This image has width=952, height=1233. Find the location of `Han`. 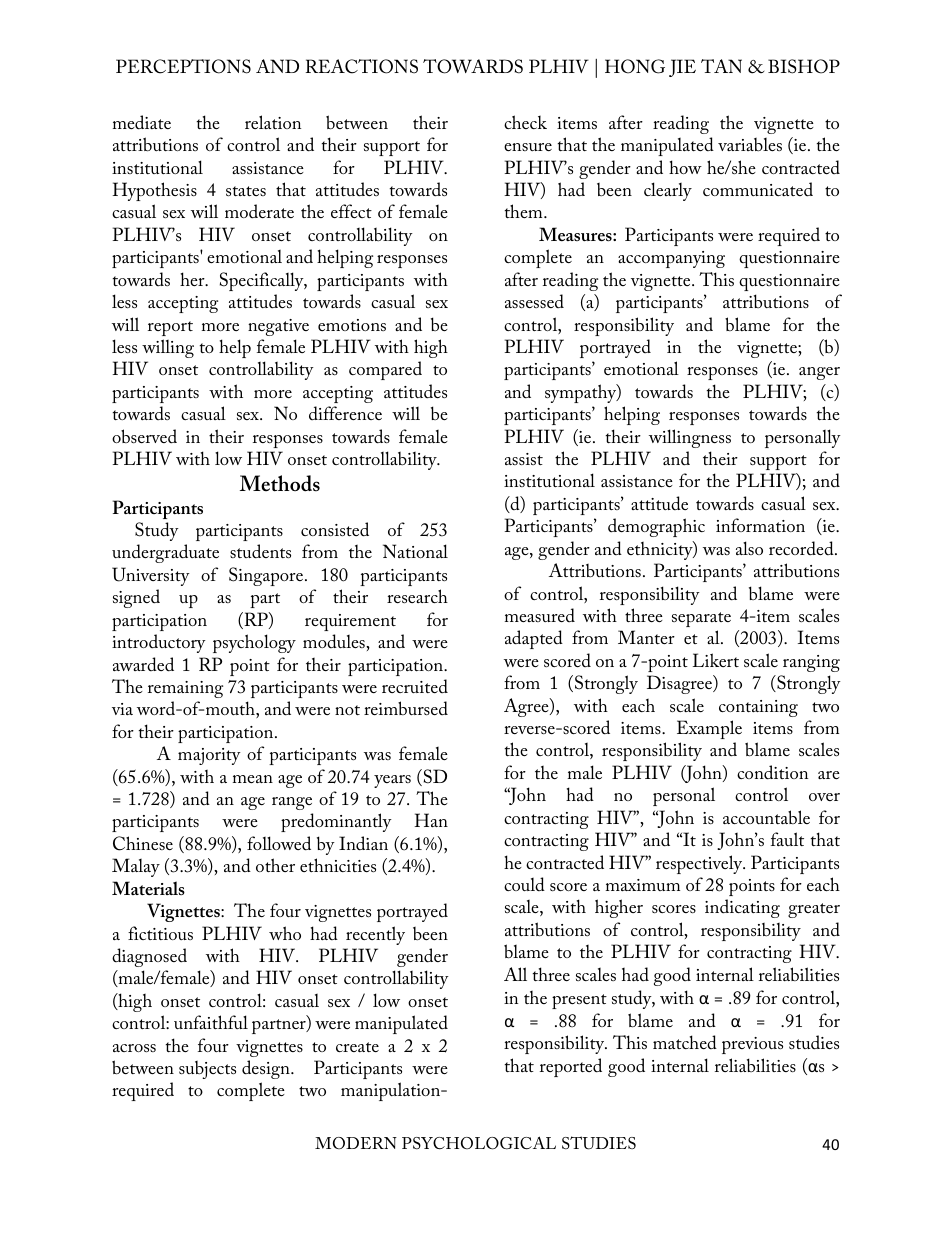

Han is located at coordinates (431, 820).
